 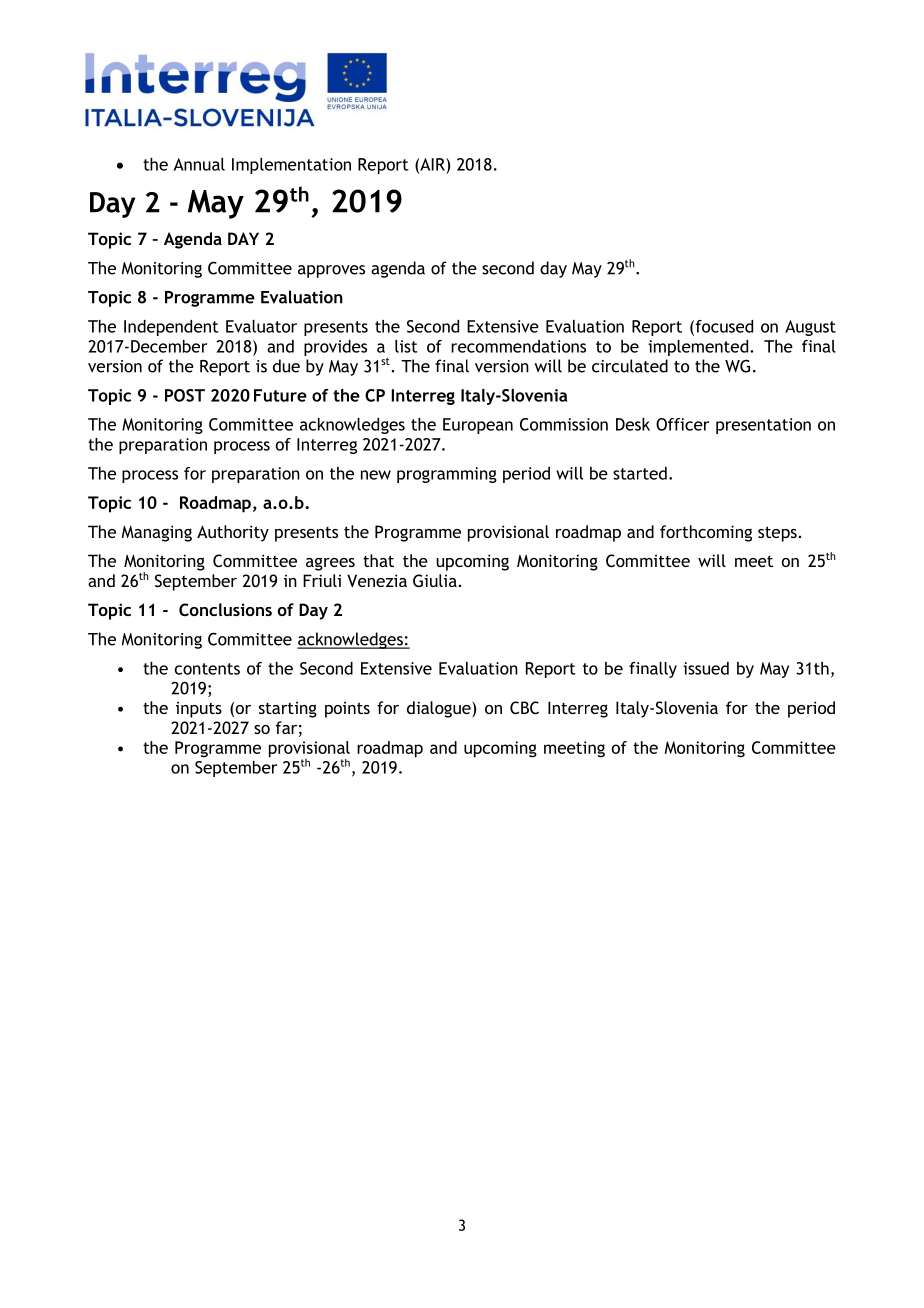 I want to click on Implementation, so click(x=291, y=166).
